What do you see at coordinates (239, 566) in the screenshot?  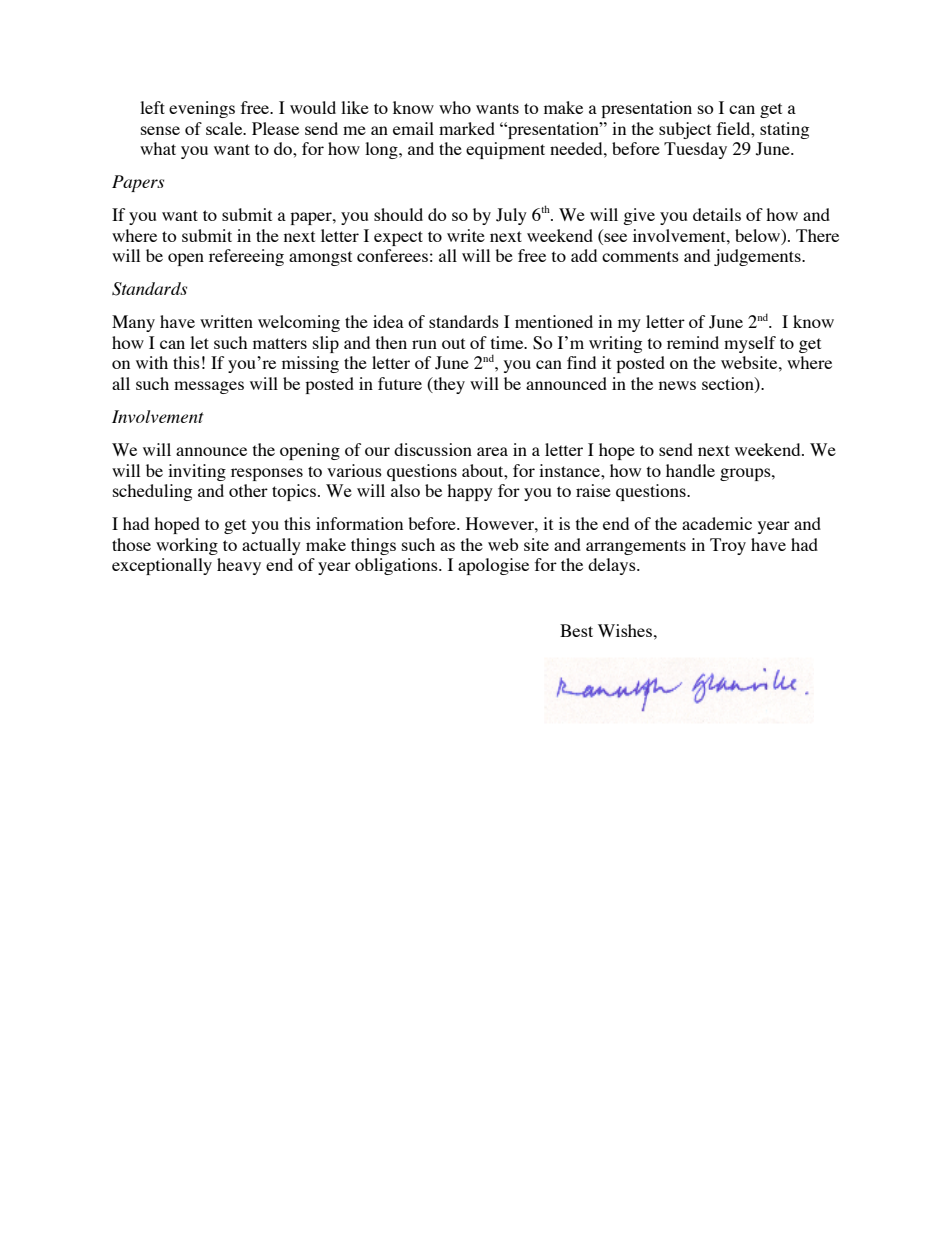 I see `heavy` at bounding box center [239, 566].
